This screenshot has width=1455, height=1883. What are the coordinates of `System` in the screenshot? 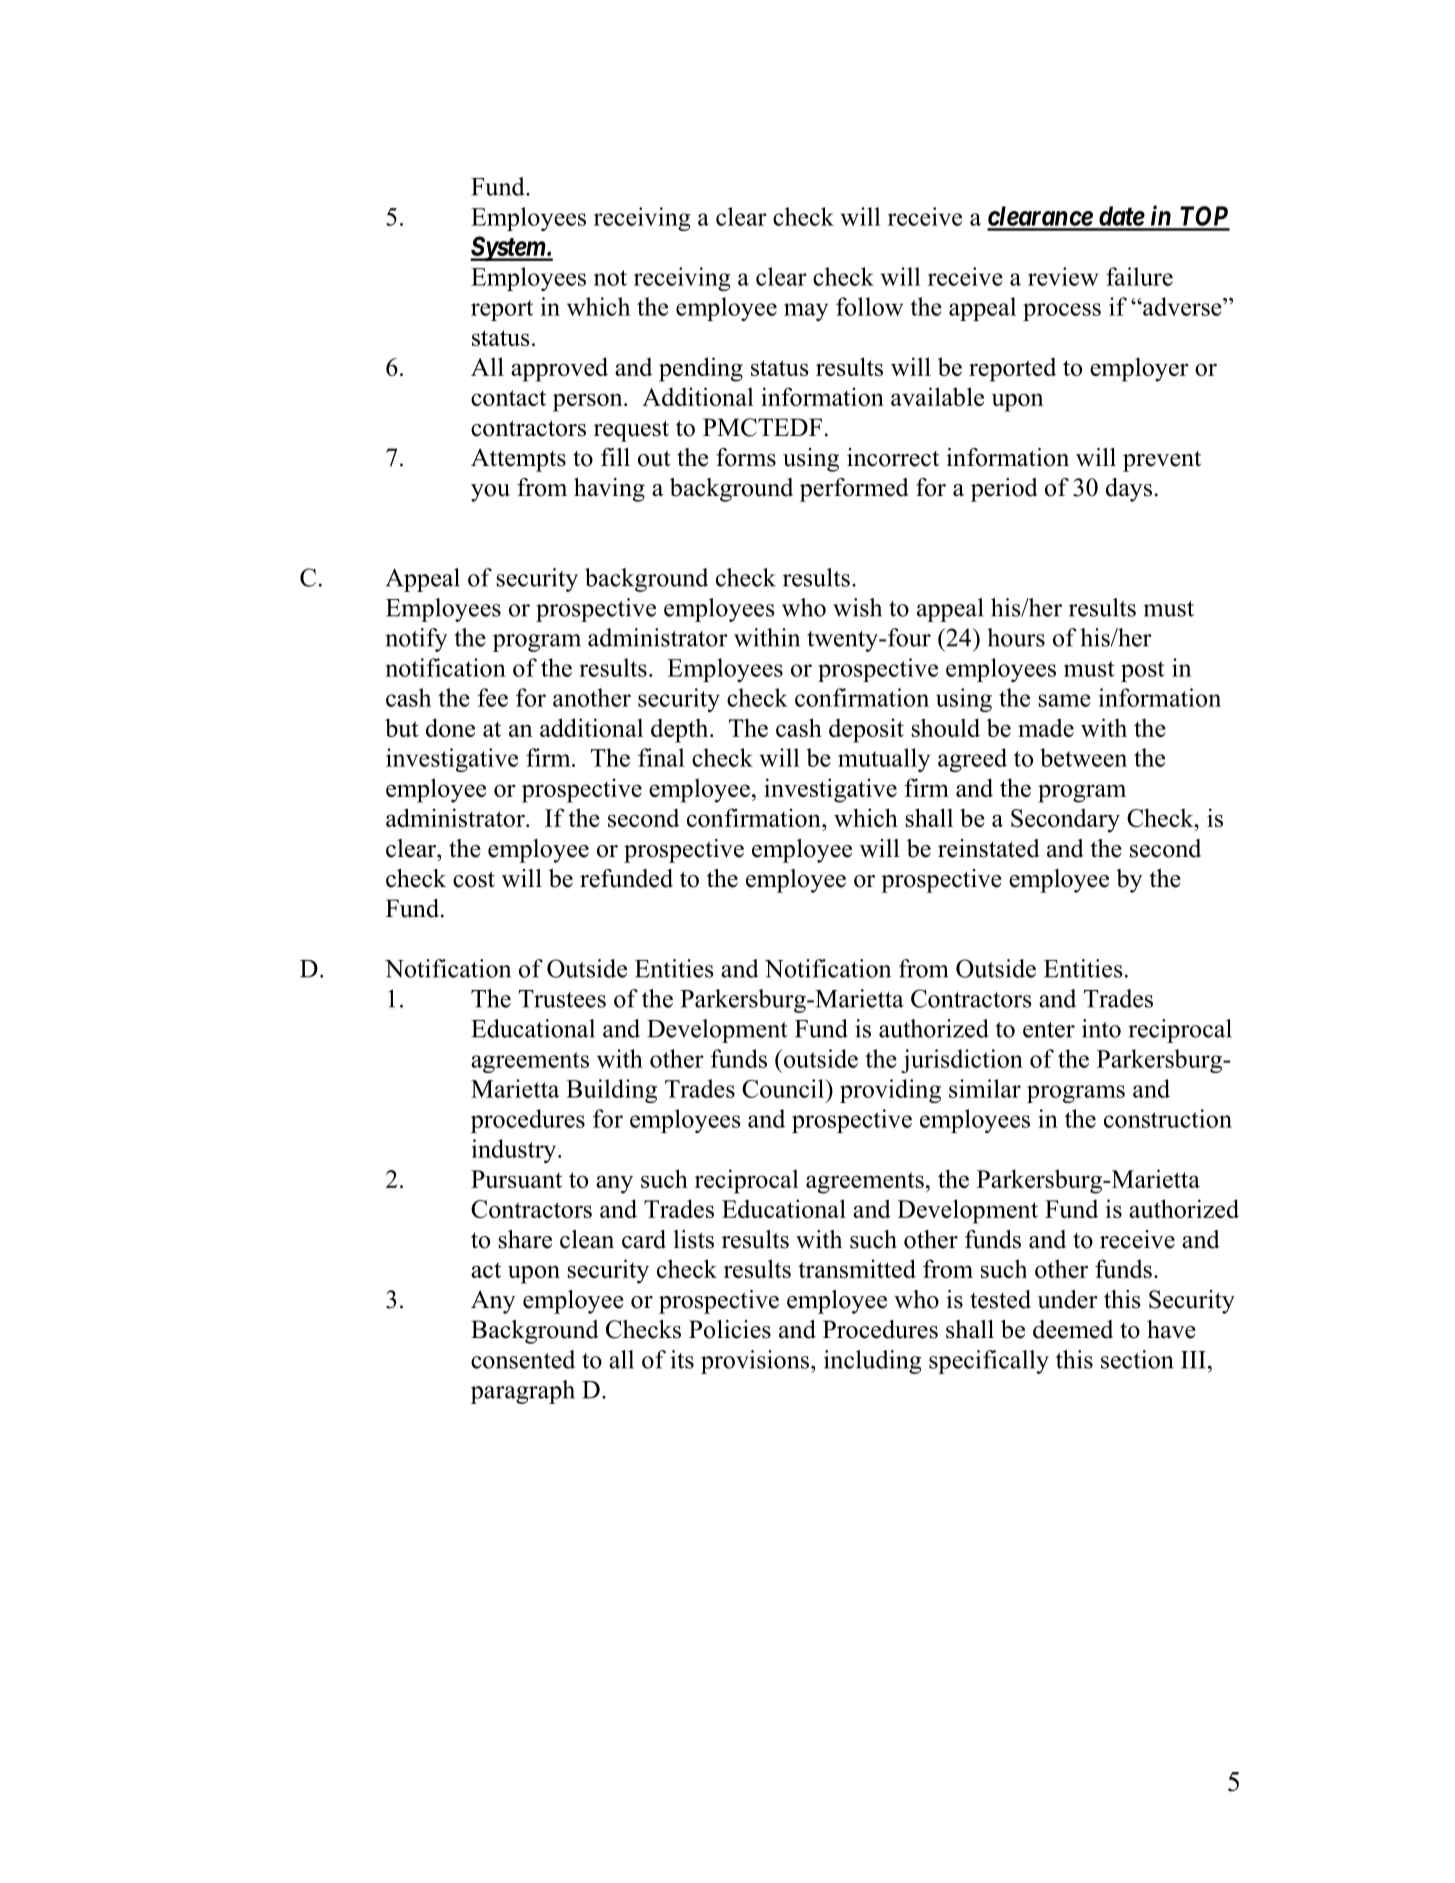 It's located at (508, 248).
